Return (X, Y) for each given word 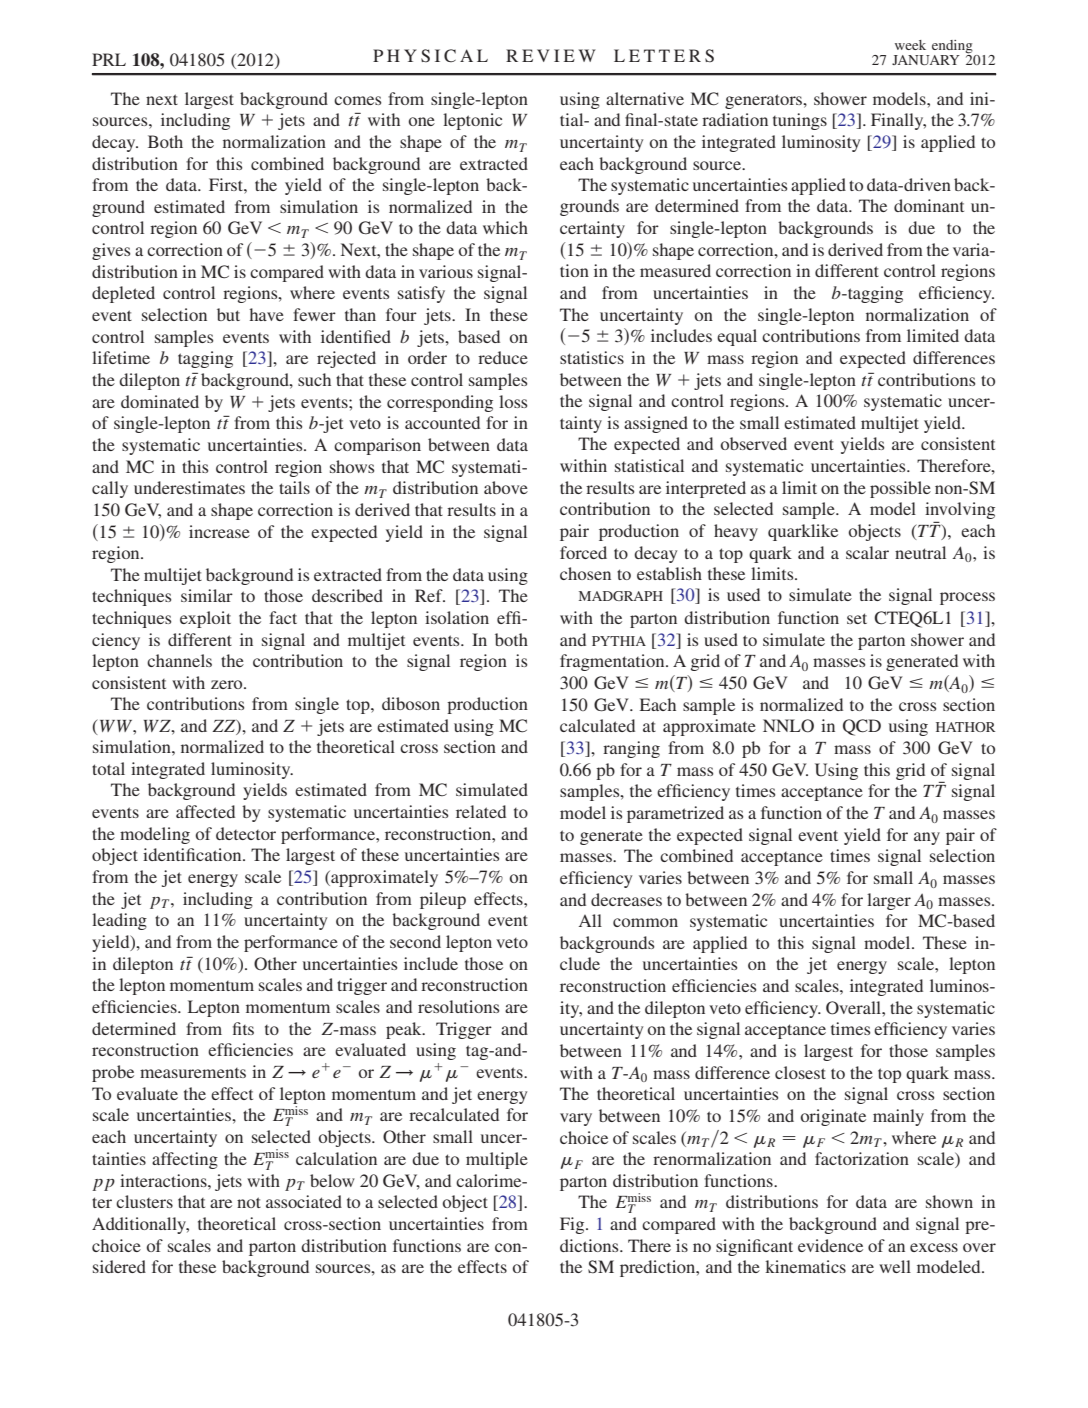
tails (294, 487)
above (506, 487)
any (927, 838)
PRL (109, 59)
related (481, 811)
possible (900, 489)
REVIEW (551, 55)
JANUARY (926, 60)
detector (246, 833)
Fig (573, 1225)
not (249, 1202)
